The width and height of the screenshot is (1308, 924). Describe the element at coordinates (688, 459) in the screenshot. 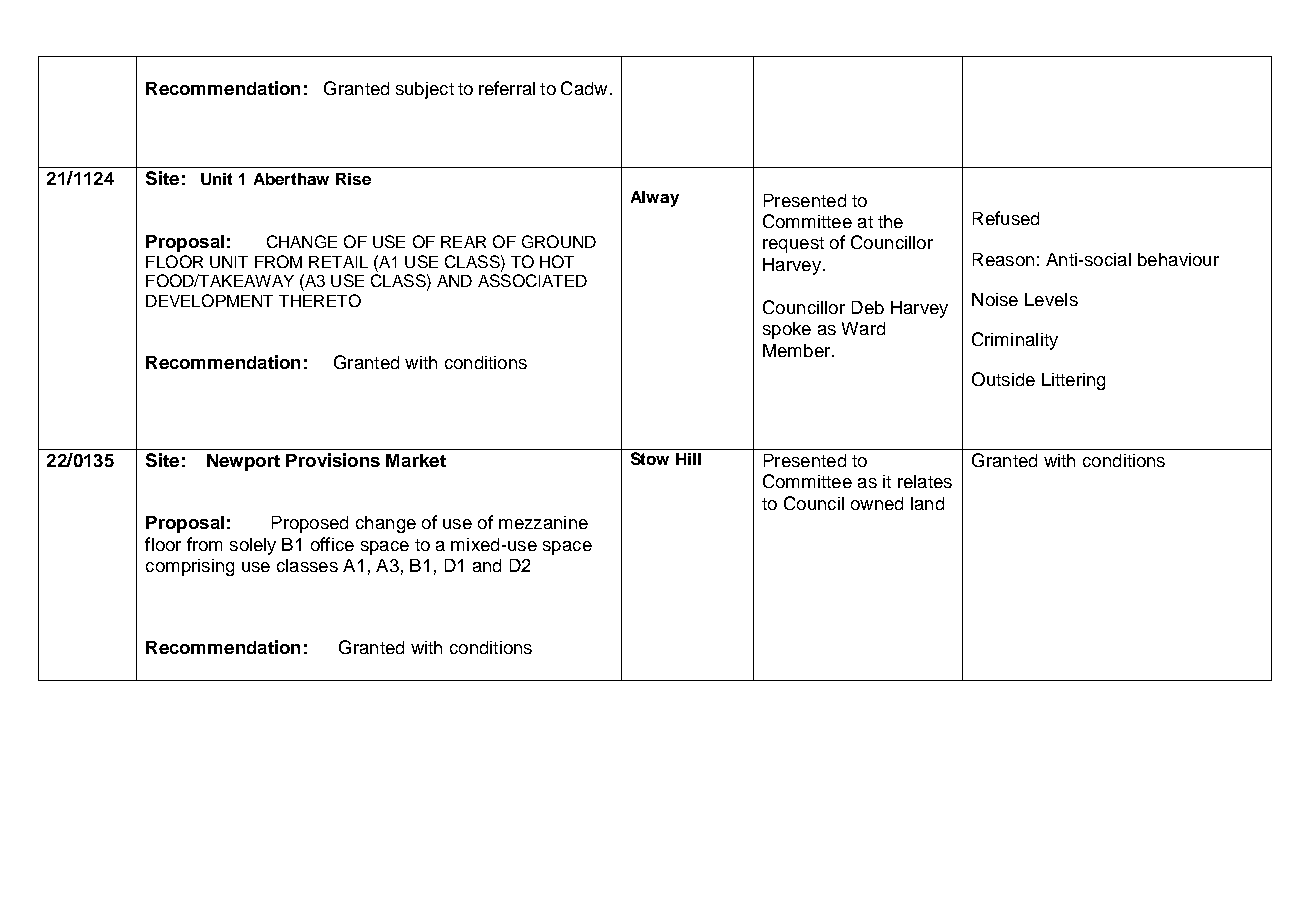

I see `Hill` at that location.
